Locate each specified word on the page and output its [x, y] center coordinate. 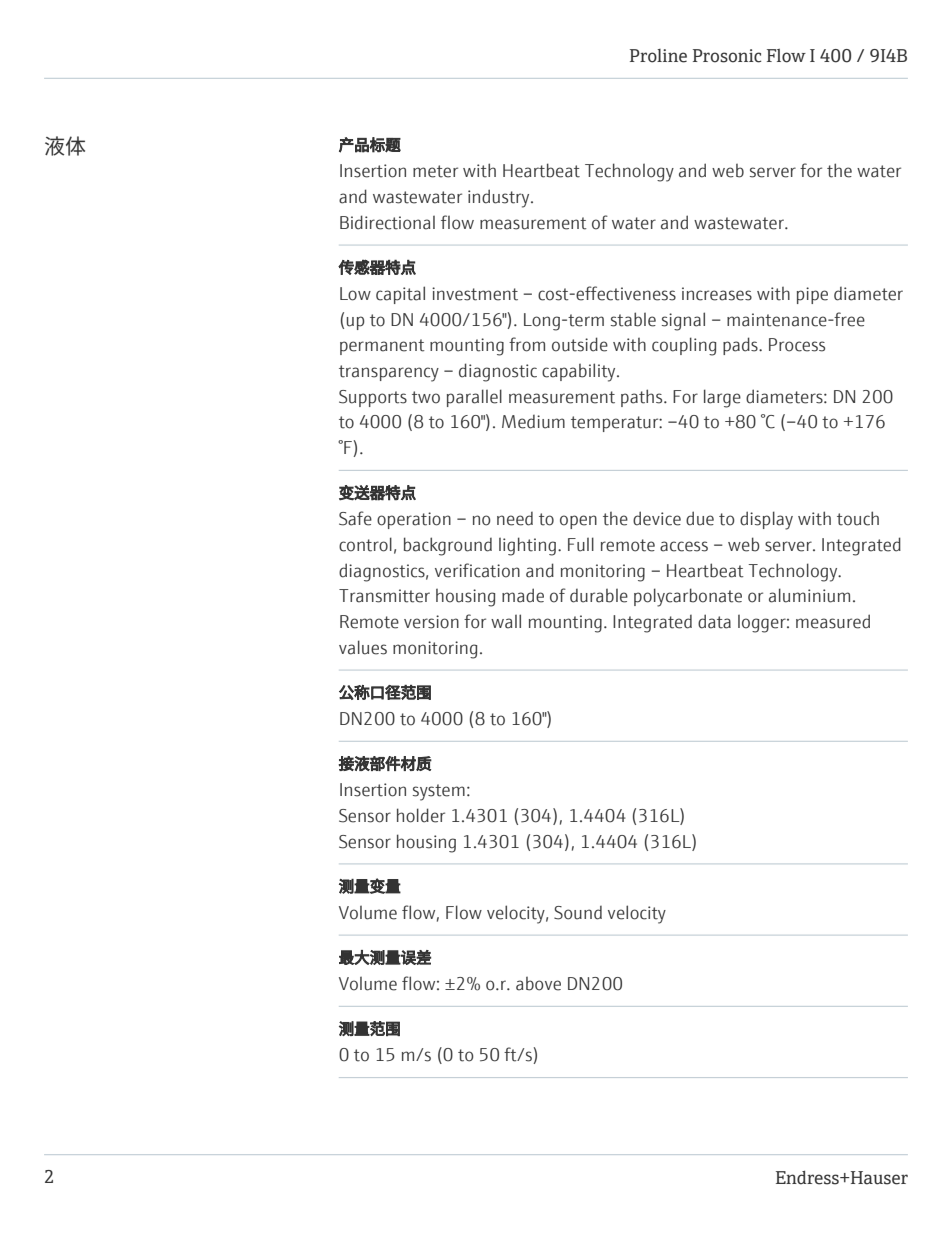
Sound [578, 913]
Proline [658, 56]
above [538, 984]
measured [833, 621]
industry [500, 198]
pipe [812, 295]
